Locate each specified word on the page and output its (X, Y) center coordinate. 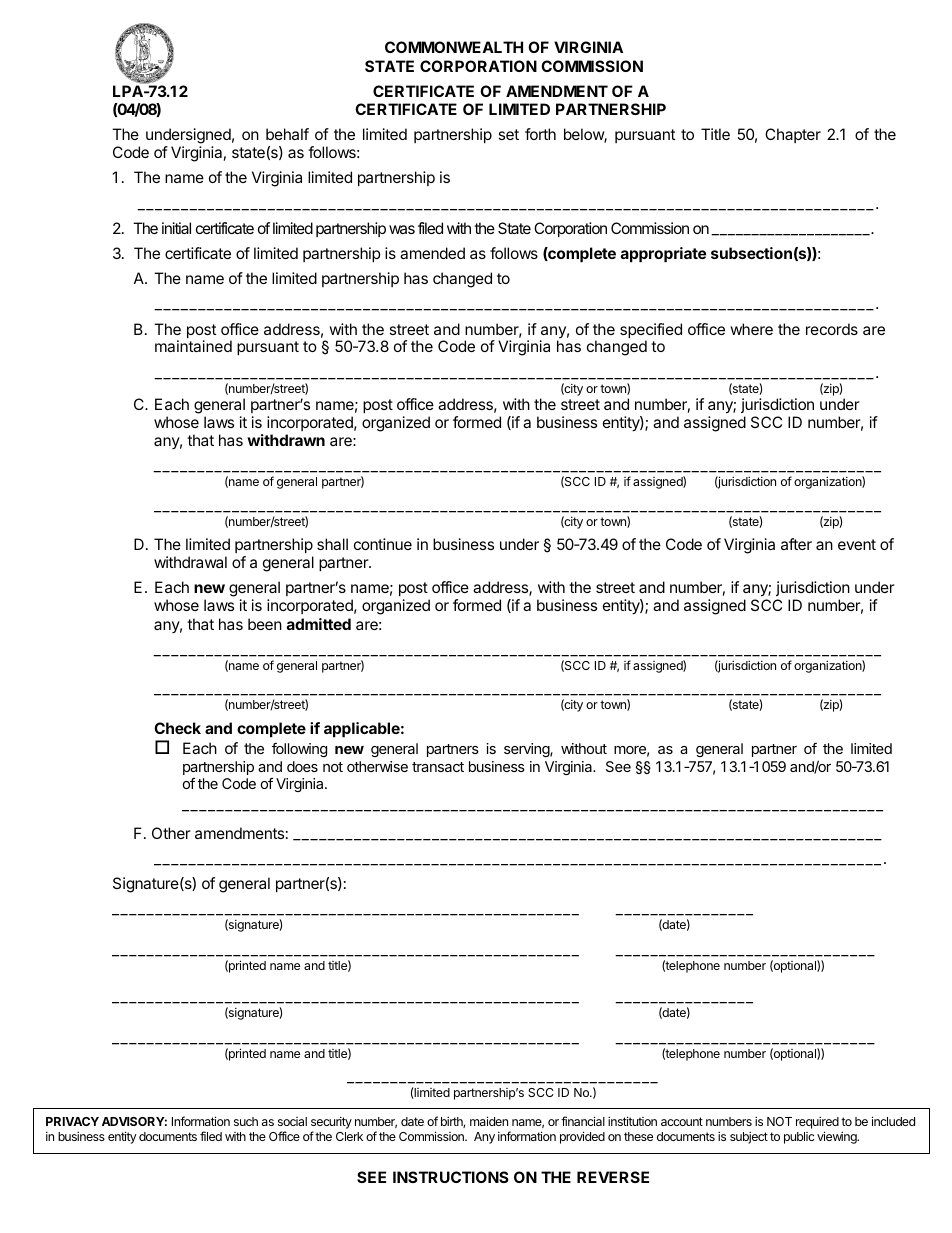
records (832, 329)
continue (383, 544)
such (246, 1121)
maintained (193, 346)
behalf (287, 134)
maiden (489, 1121)
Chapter (793, 135)
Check (177, 728)
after (796, 544)
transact (438, 767)
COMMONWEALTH (454, 47)
